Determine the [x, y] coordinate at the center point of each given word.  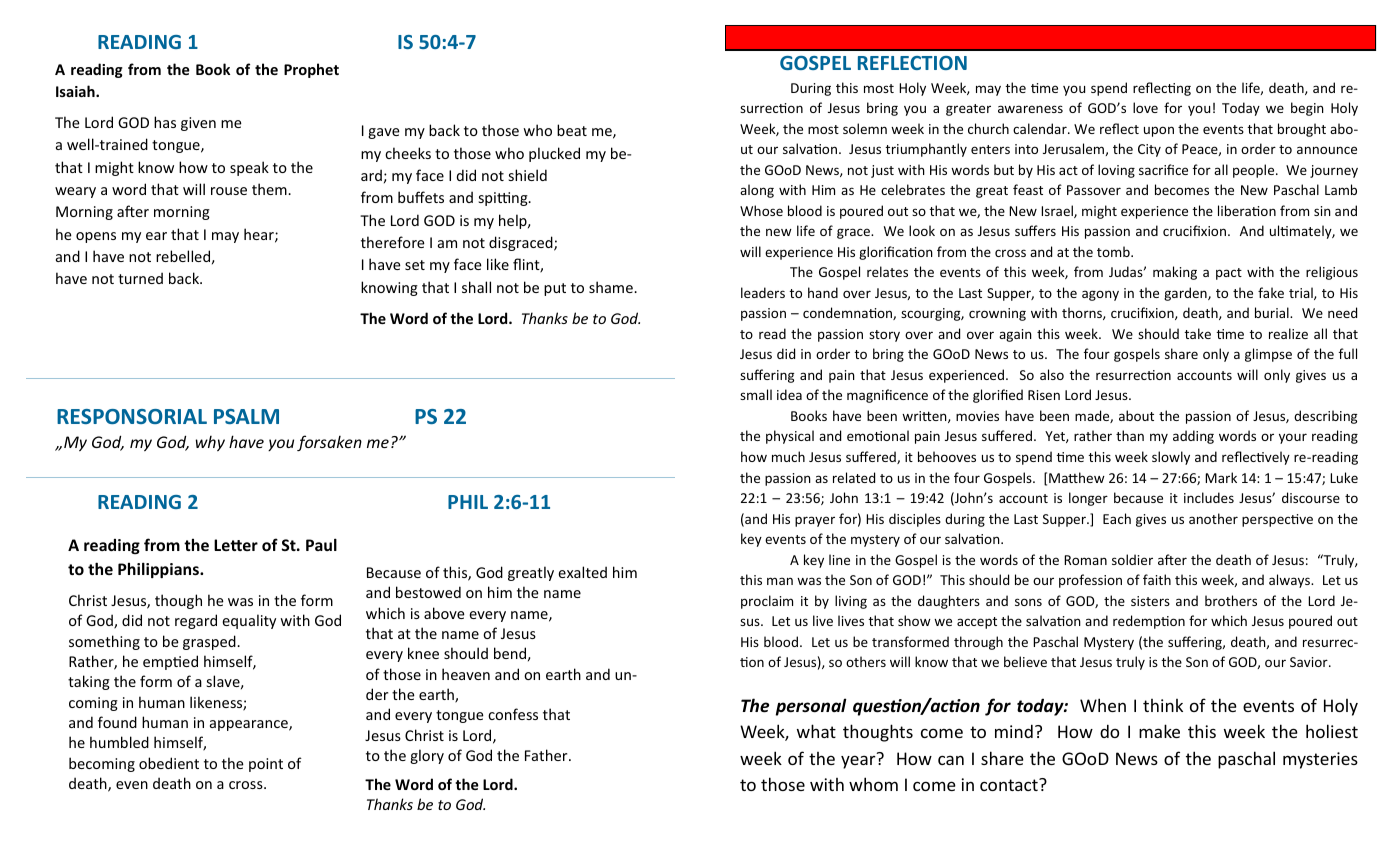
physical [790, 437]
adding [1193, 437]
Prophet [311, 70]
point [266, 765]
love [1145, 107]
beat [572, 130]
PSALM [246, 416]
